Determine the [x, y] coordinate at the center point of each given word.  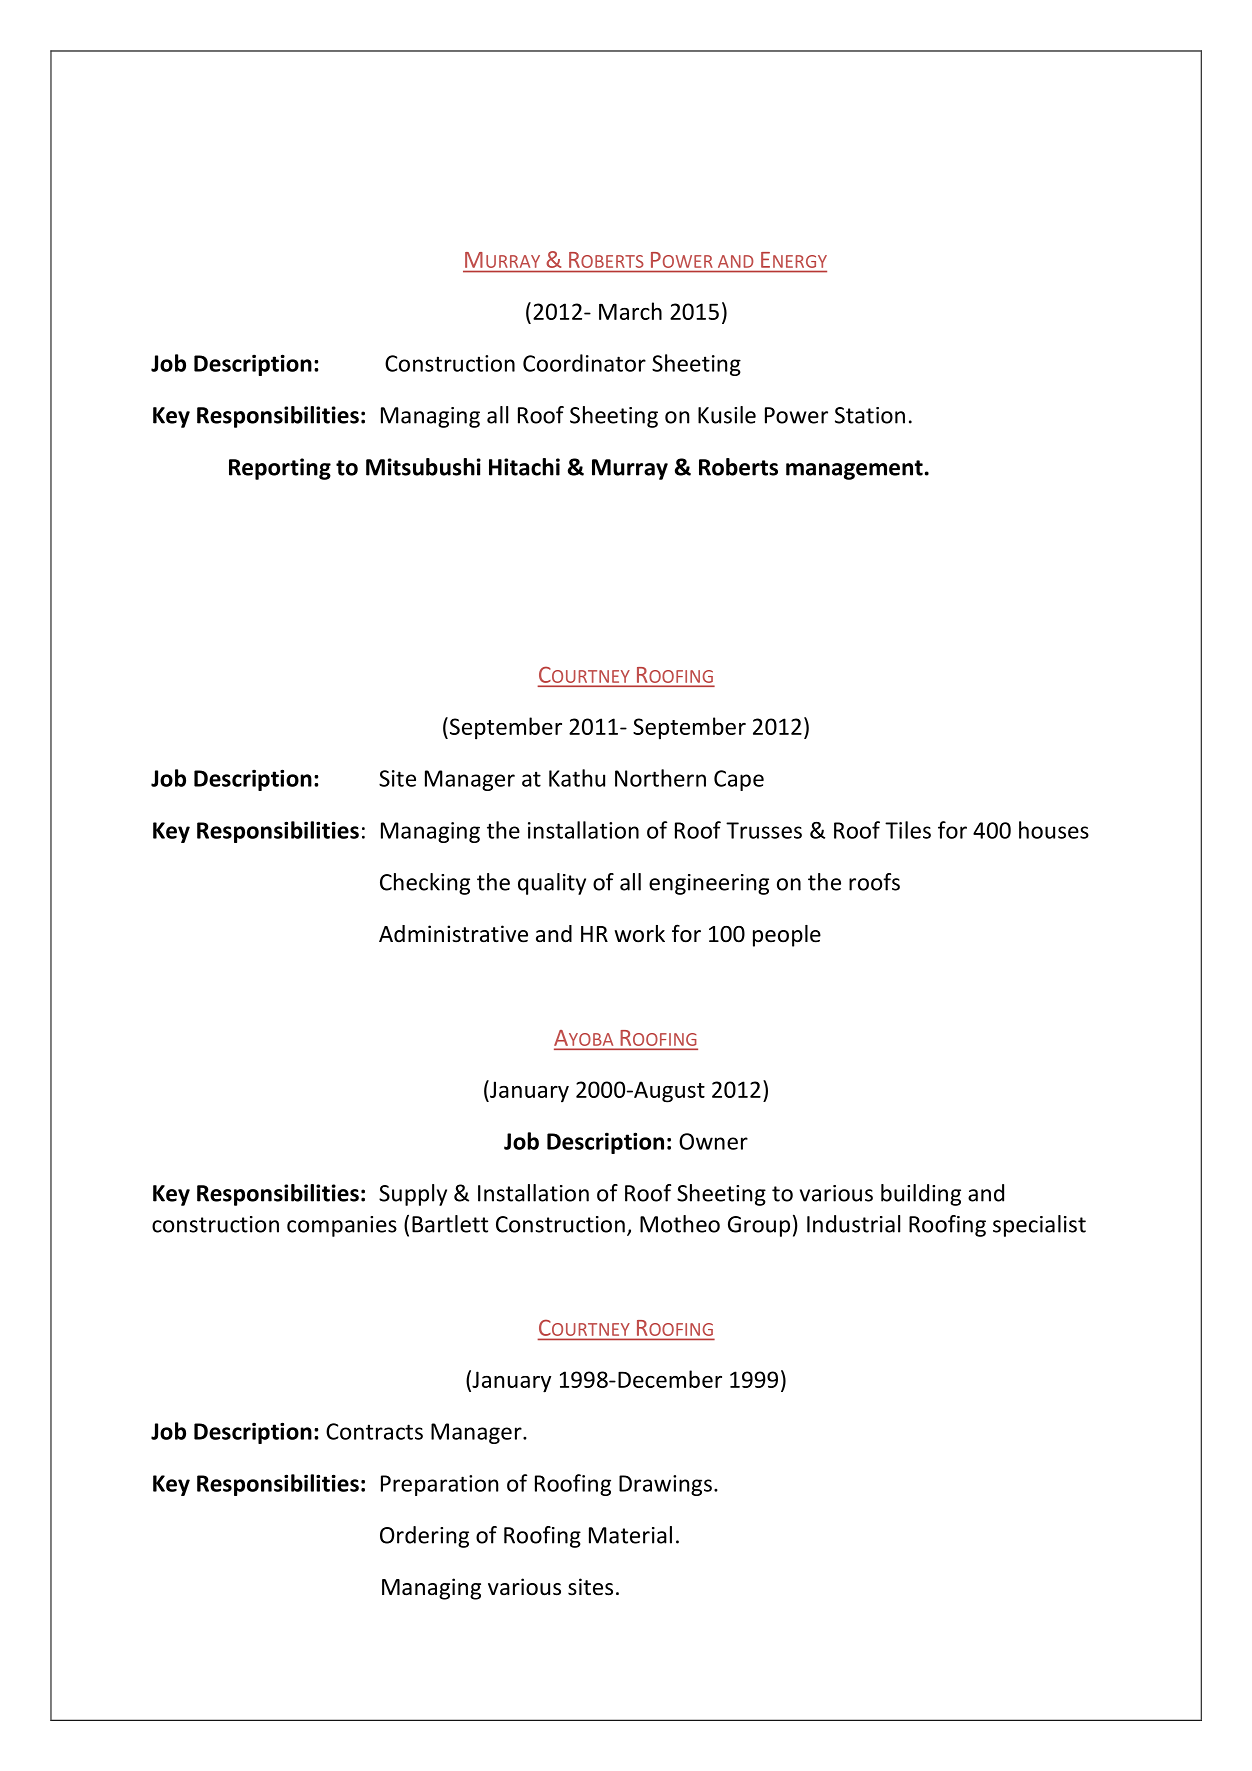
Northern [660, 778]
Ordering [424, 1537]
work [639, 934]
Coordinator [584, 363]
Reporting [280, 469]
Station [870, 415]
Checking [425, 884]
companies [342, 1226]
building [921, 1195]
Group [759, 1226]
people [787, 936]
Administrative [453, 934]
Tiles [908, 830]
